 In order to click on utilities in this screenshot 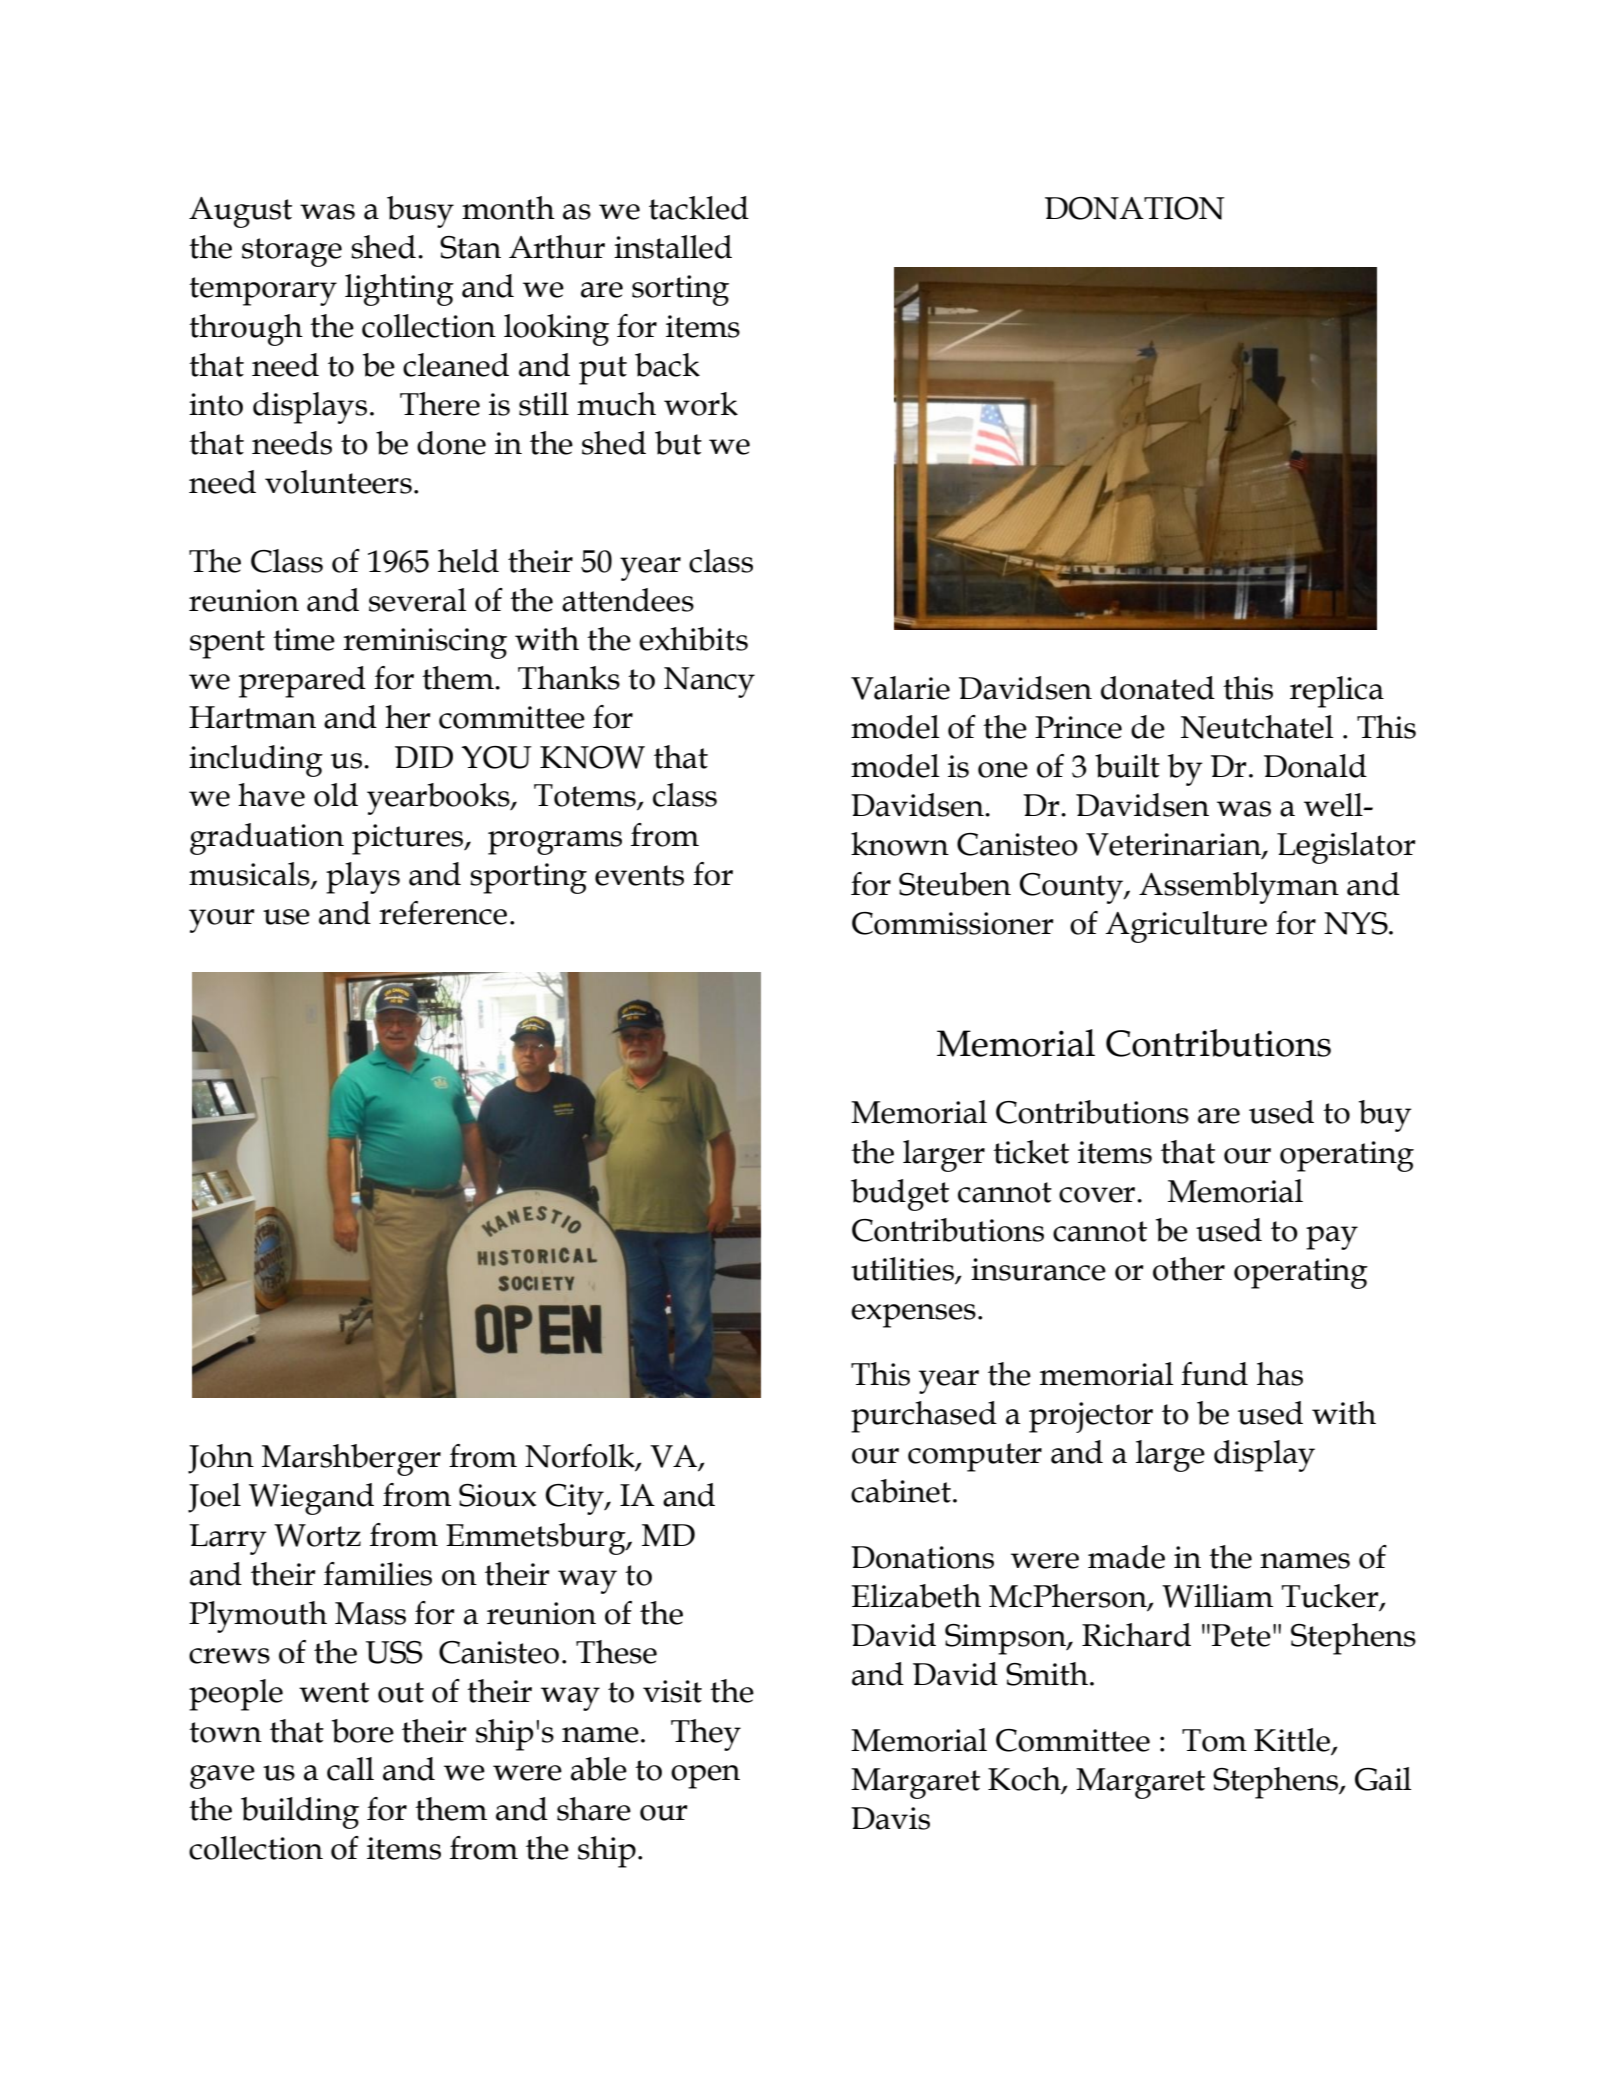, I will do `click(903, 1270)`.
